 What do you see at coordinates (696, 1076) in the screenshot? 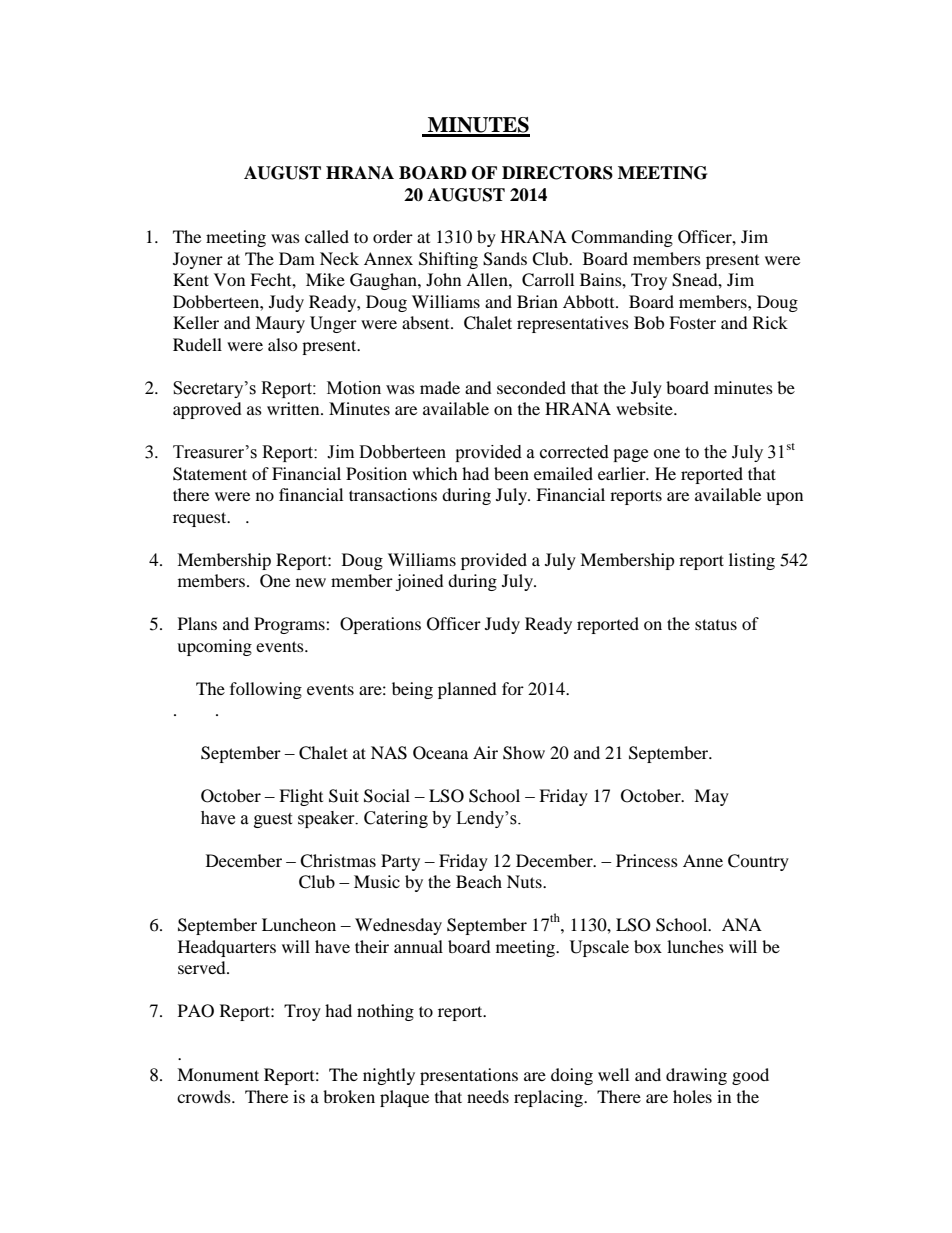
I see `drawing` at bounding box center [696, 1076].
